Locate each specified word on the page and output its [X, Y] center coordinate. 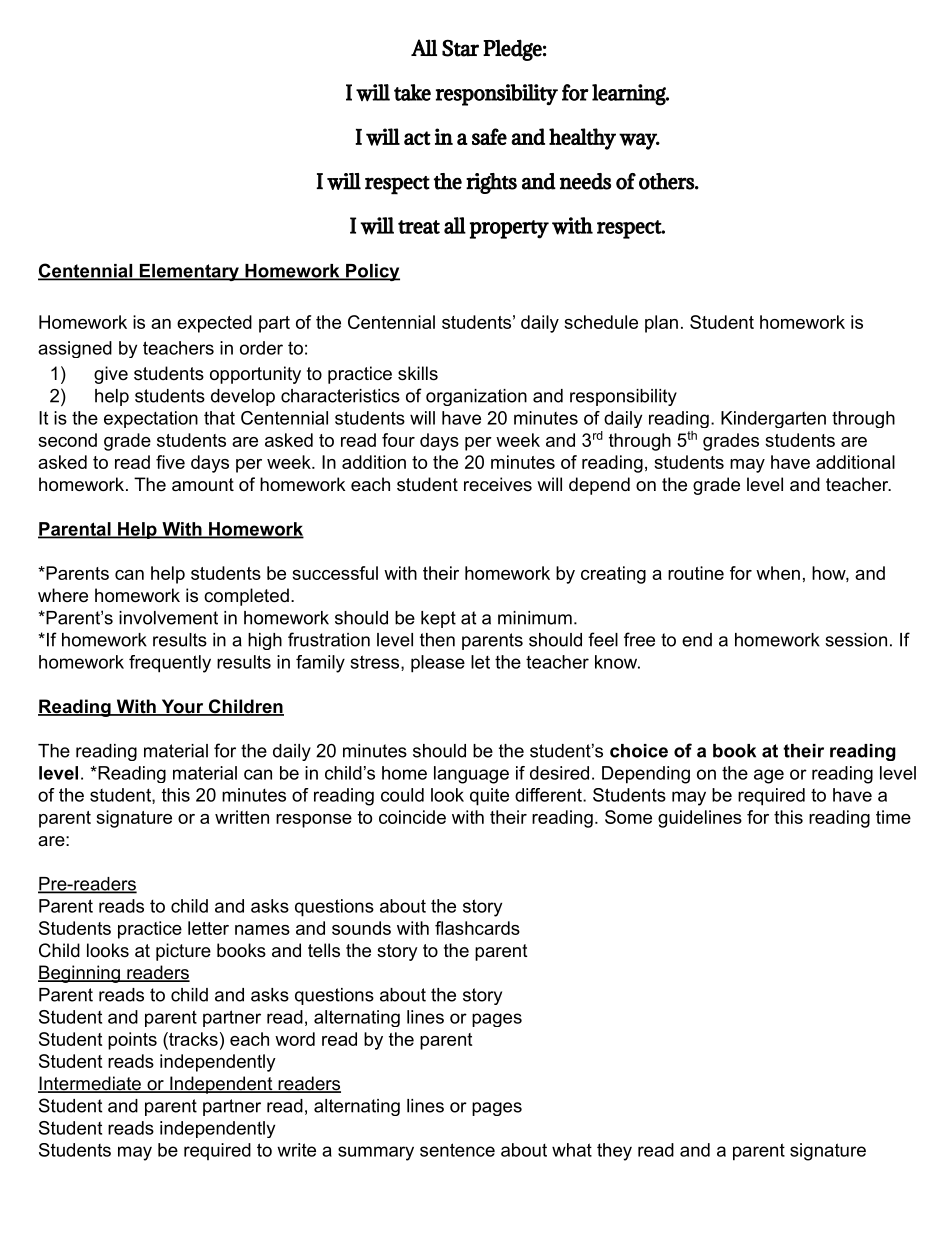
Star [460, 48]
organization [476, 397]
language [471, 775]
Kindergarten [773, 419]
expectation [151, 419]
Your [182, 707]
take [412, 92]
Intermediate [90, 1084]
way [639, 141]
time [893, 817]
